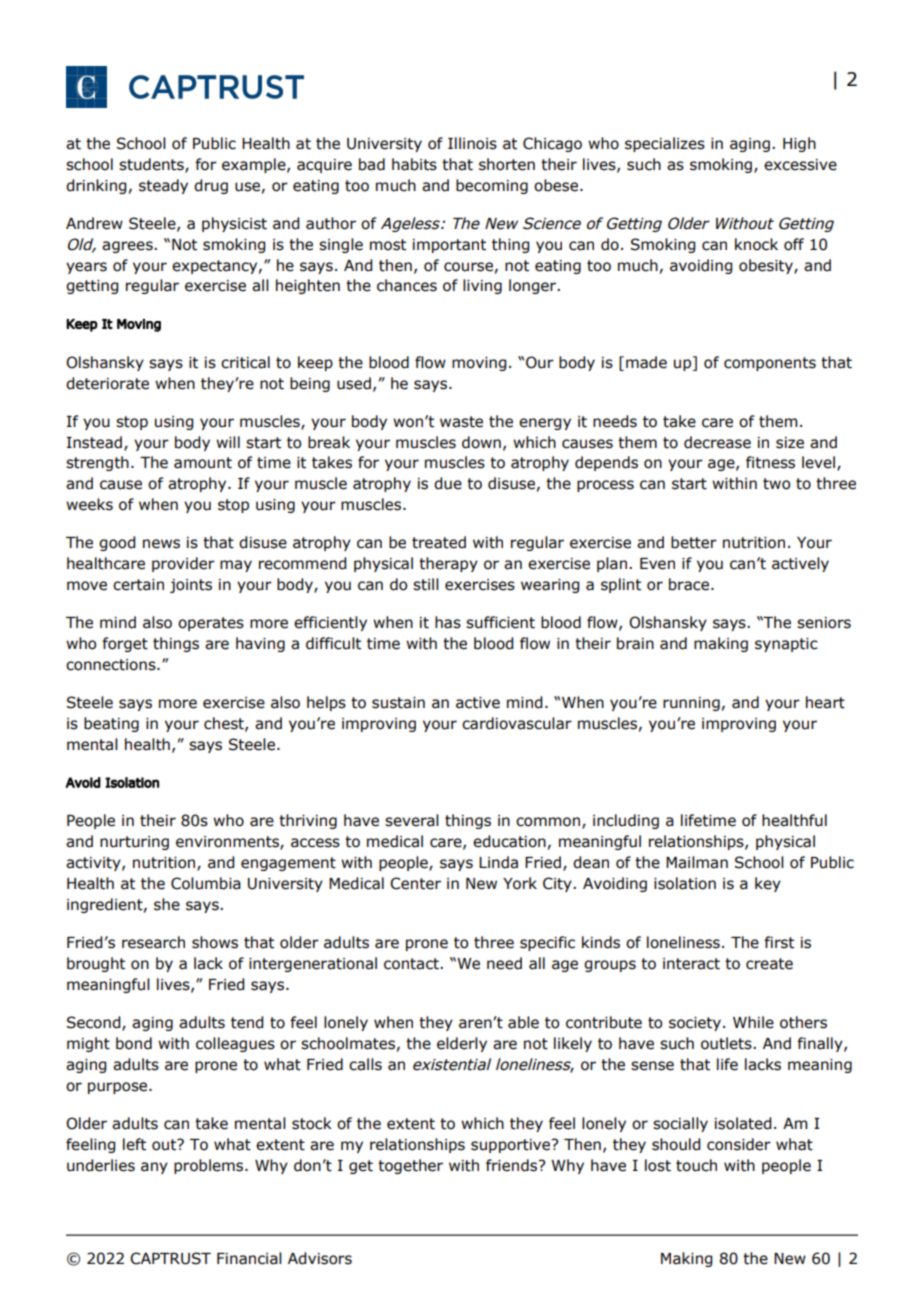  I want to click on touch, so click(696, 1165).
